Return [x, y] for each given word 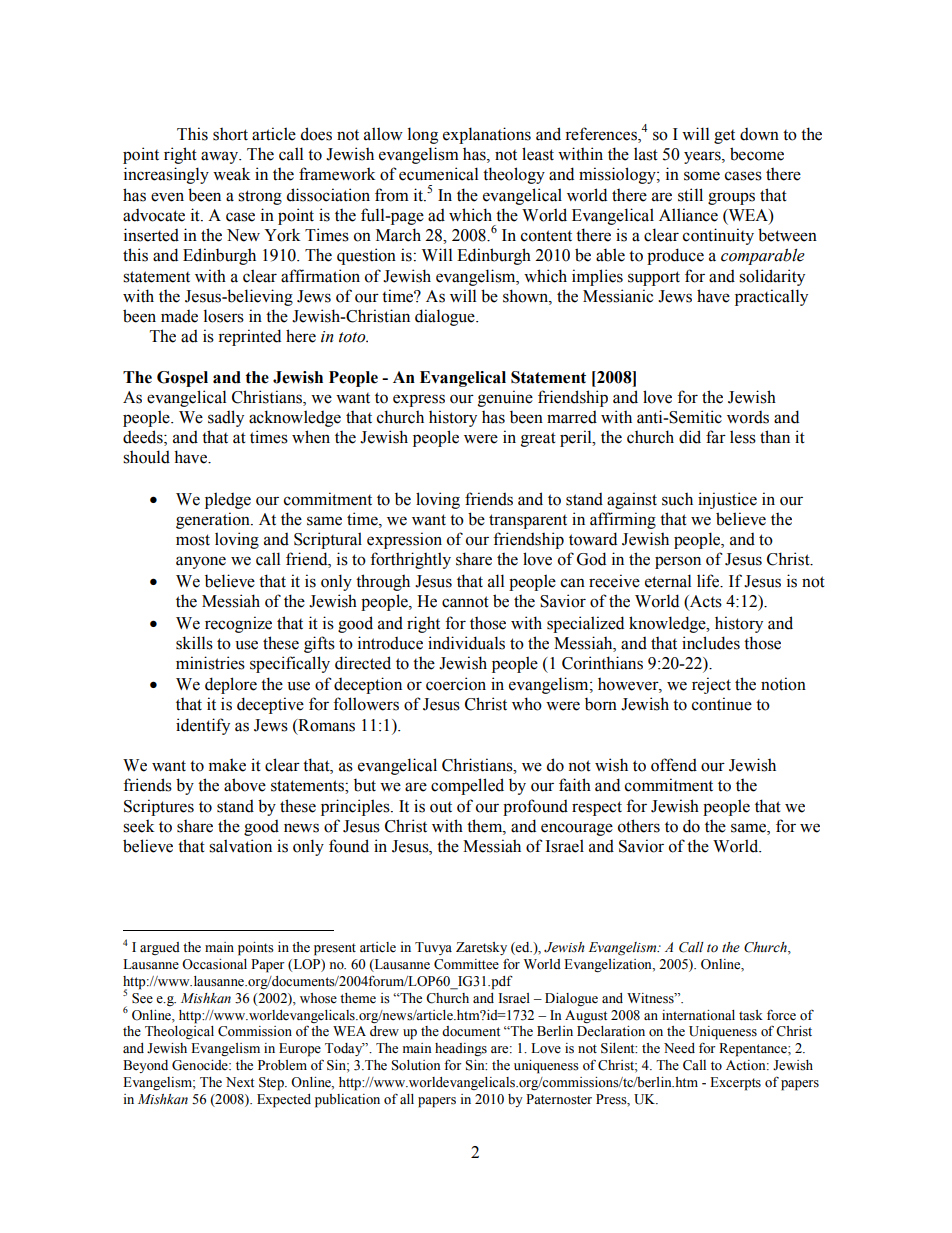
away [221, 157]
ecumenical [438, 174]
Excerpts [735, 1084]
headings [461, 1050]
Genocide [201, 1065]
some [702, 176]
